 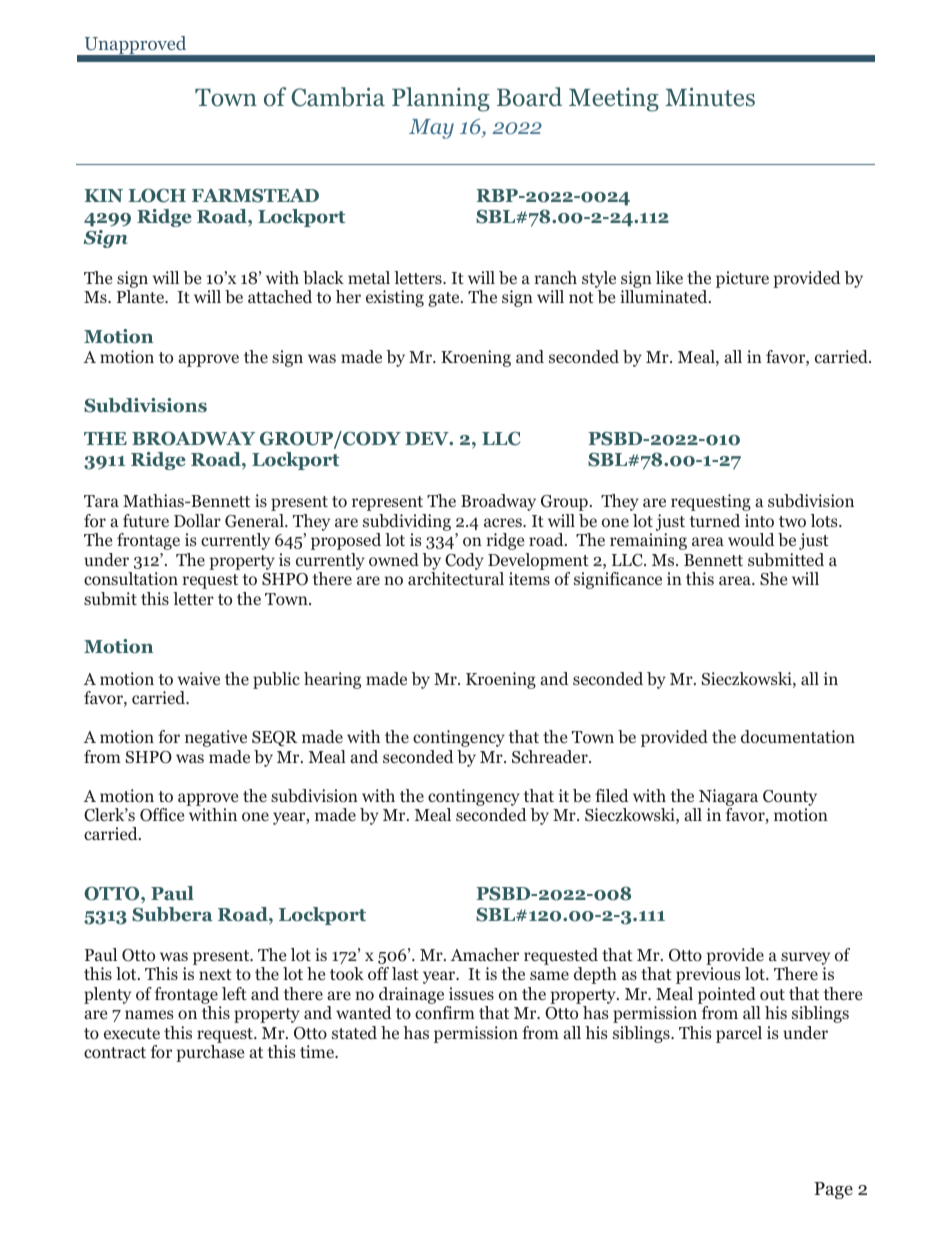 What do you see at coordinates (157, 195) in the screenshot?
I see `LOCH` at bounding box center [157, 195].
